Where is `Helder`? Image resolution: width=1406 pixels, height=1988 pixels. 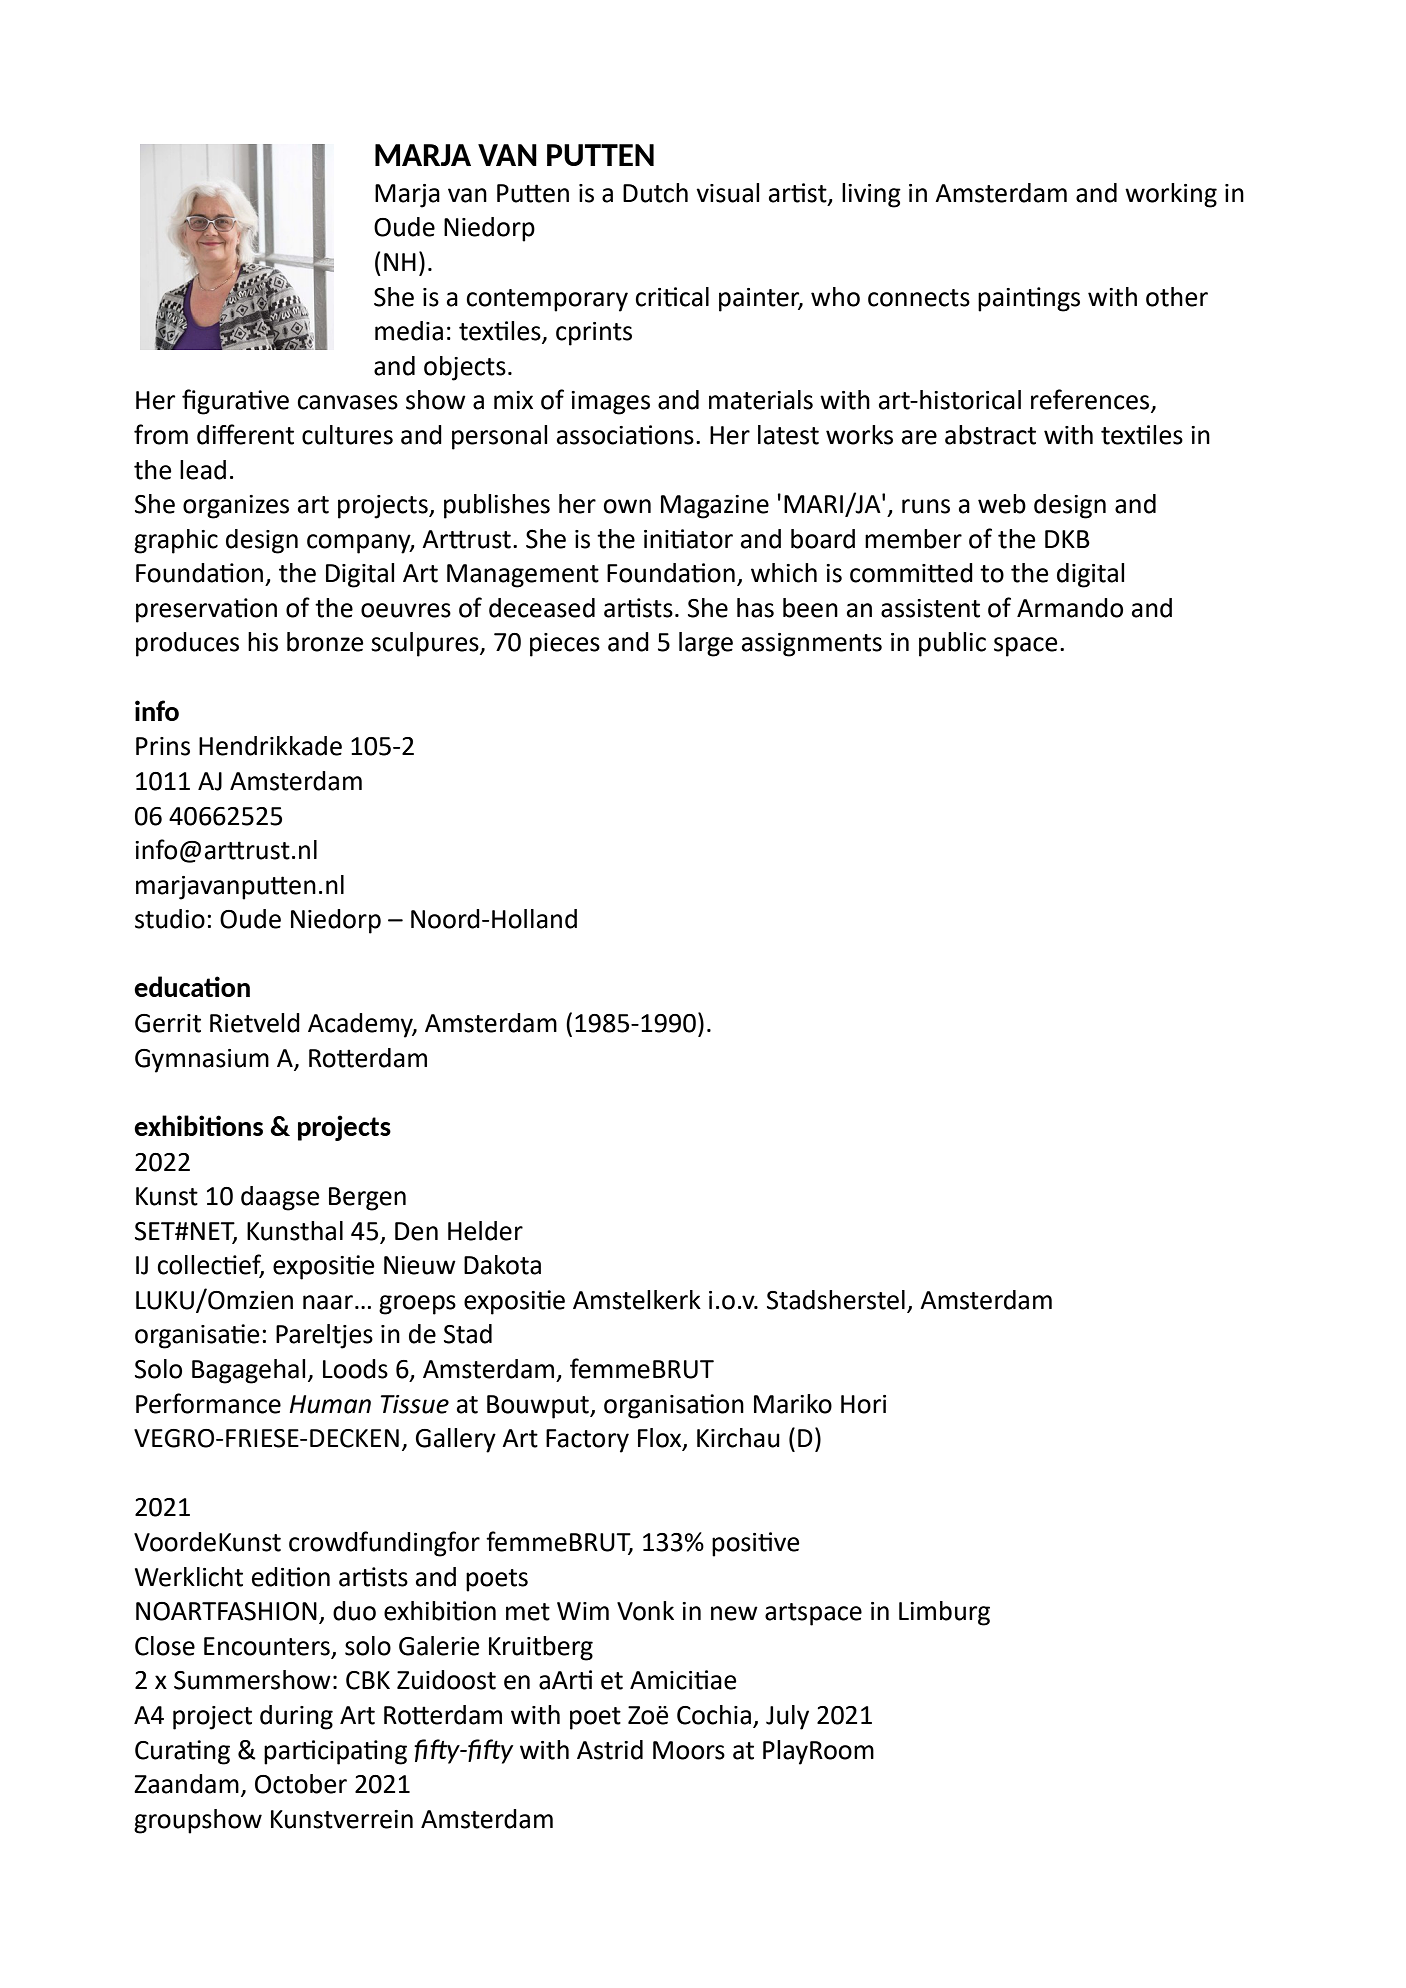 Helder is located at coordinates (485, 1231).
